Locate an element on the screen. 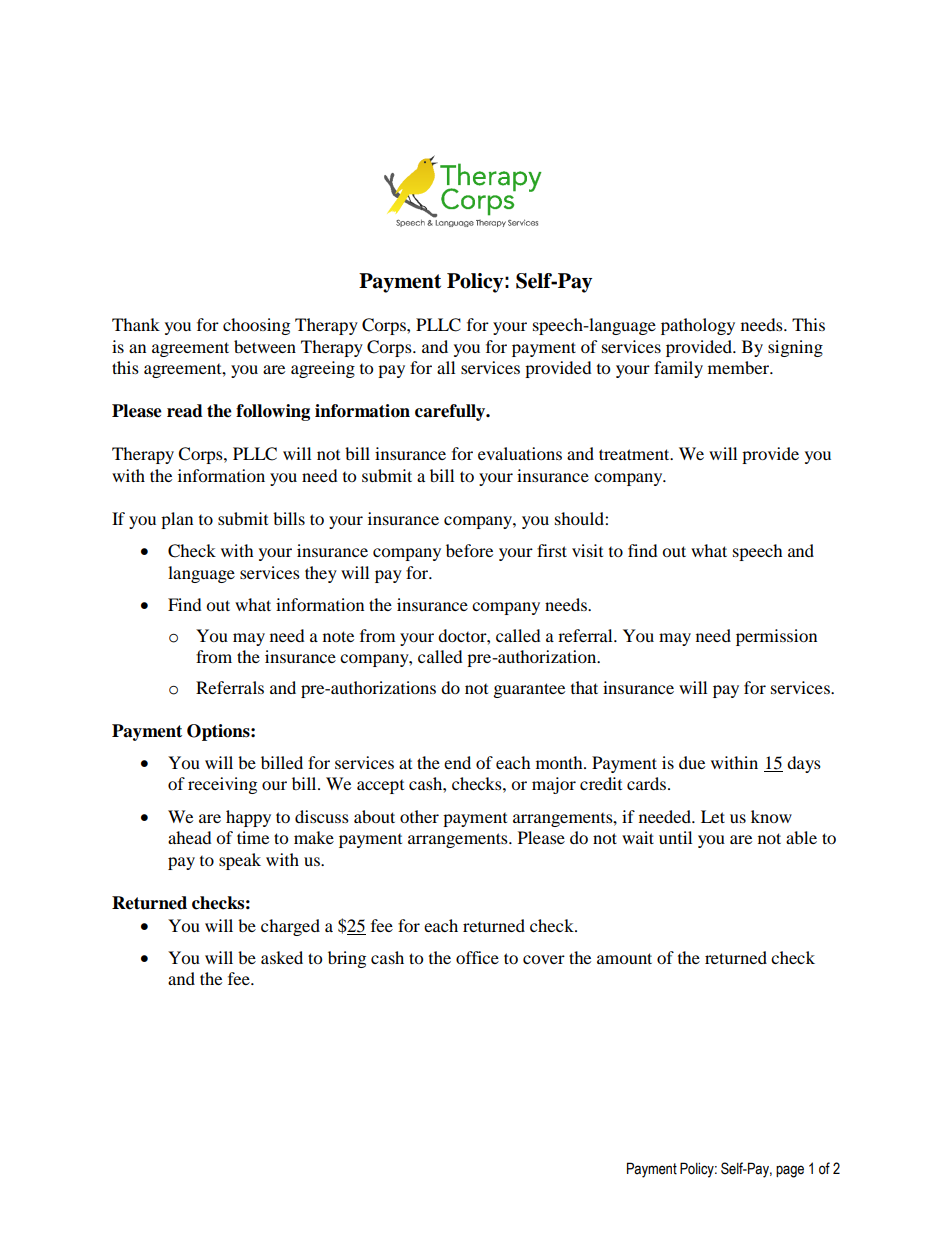 Image resolution: width=952 pixels, height=1233 pixels. plan is located at coordinates (177, 520).
